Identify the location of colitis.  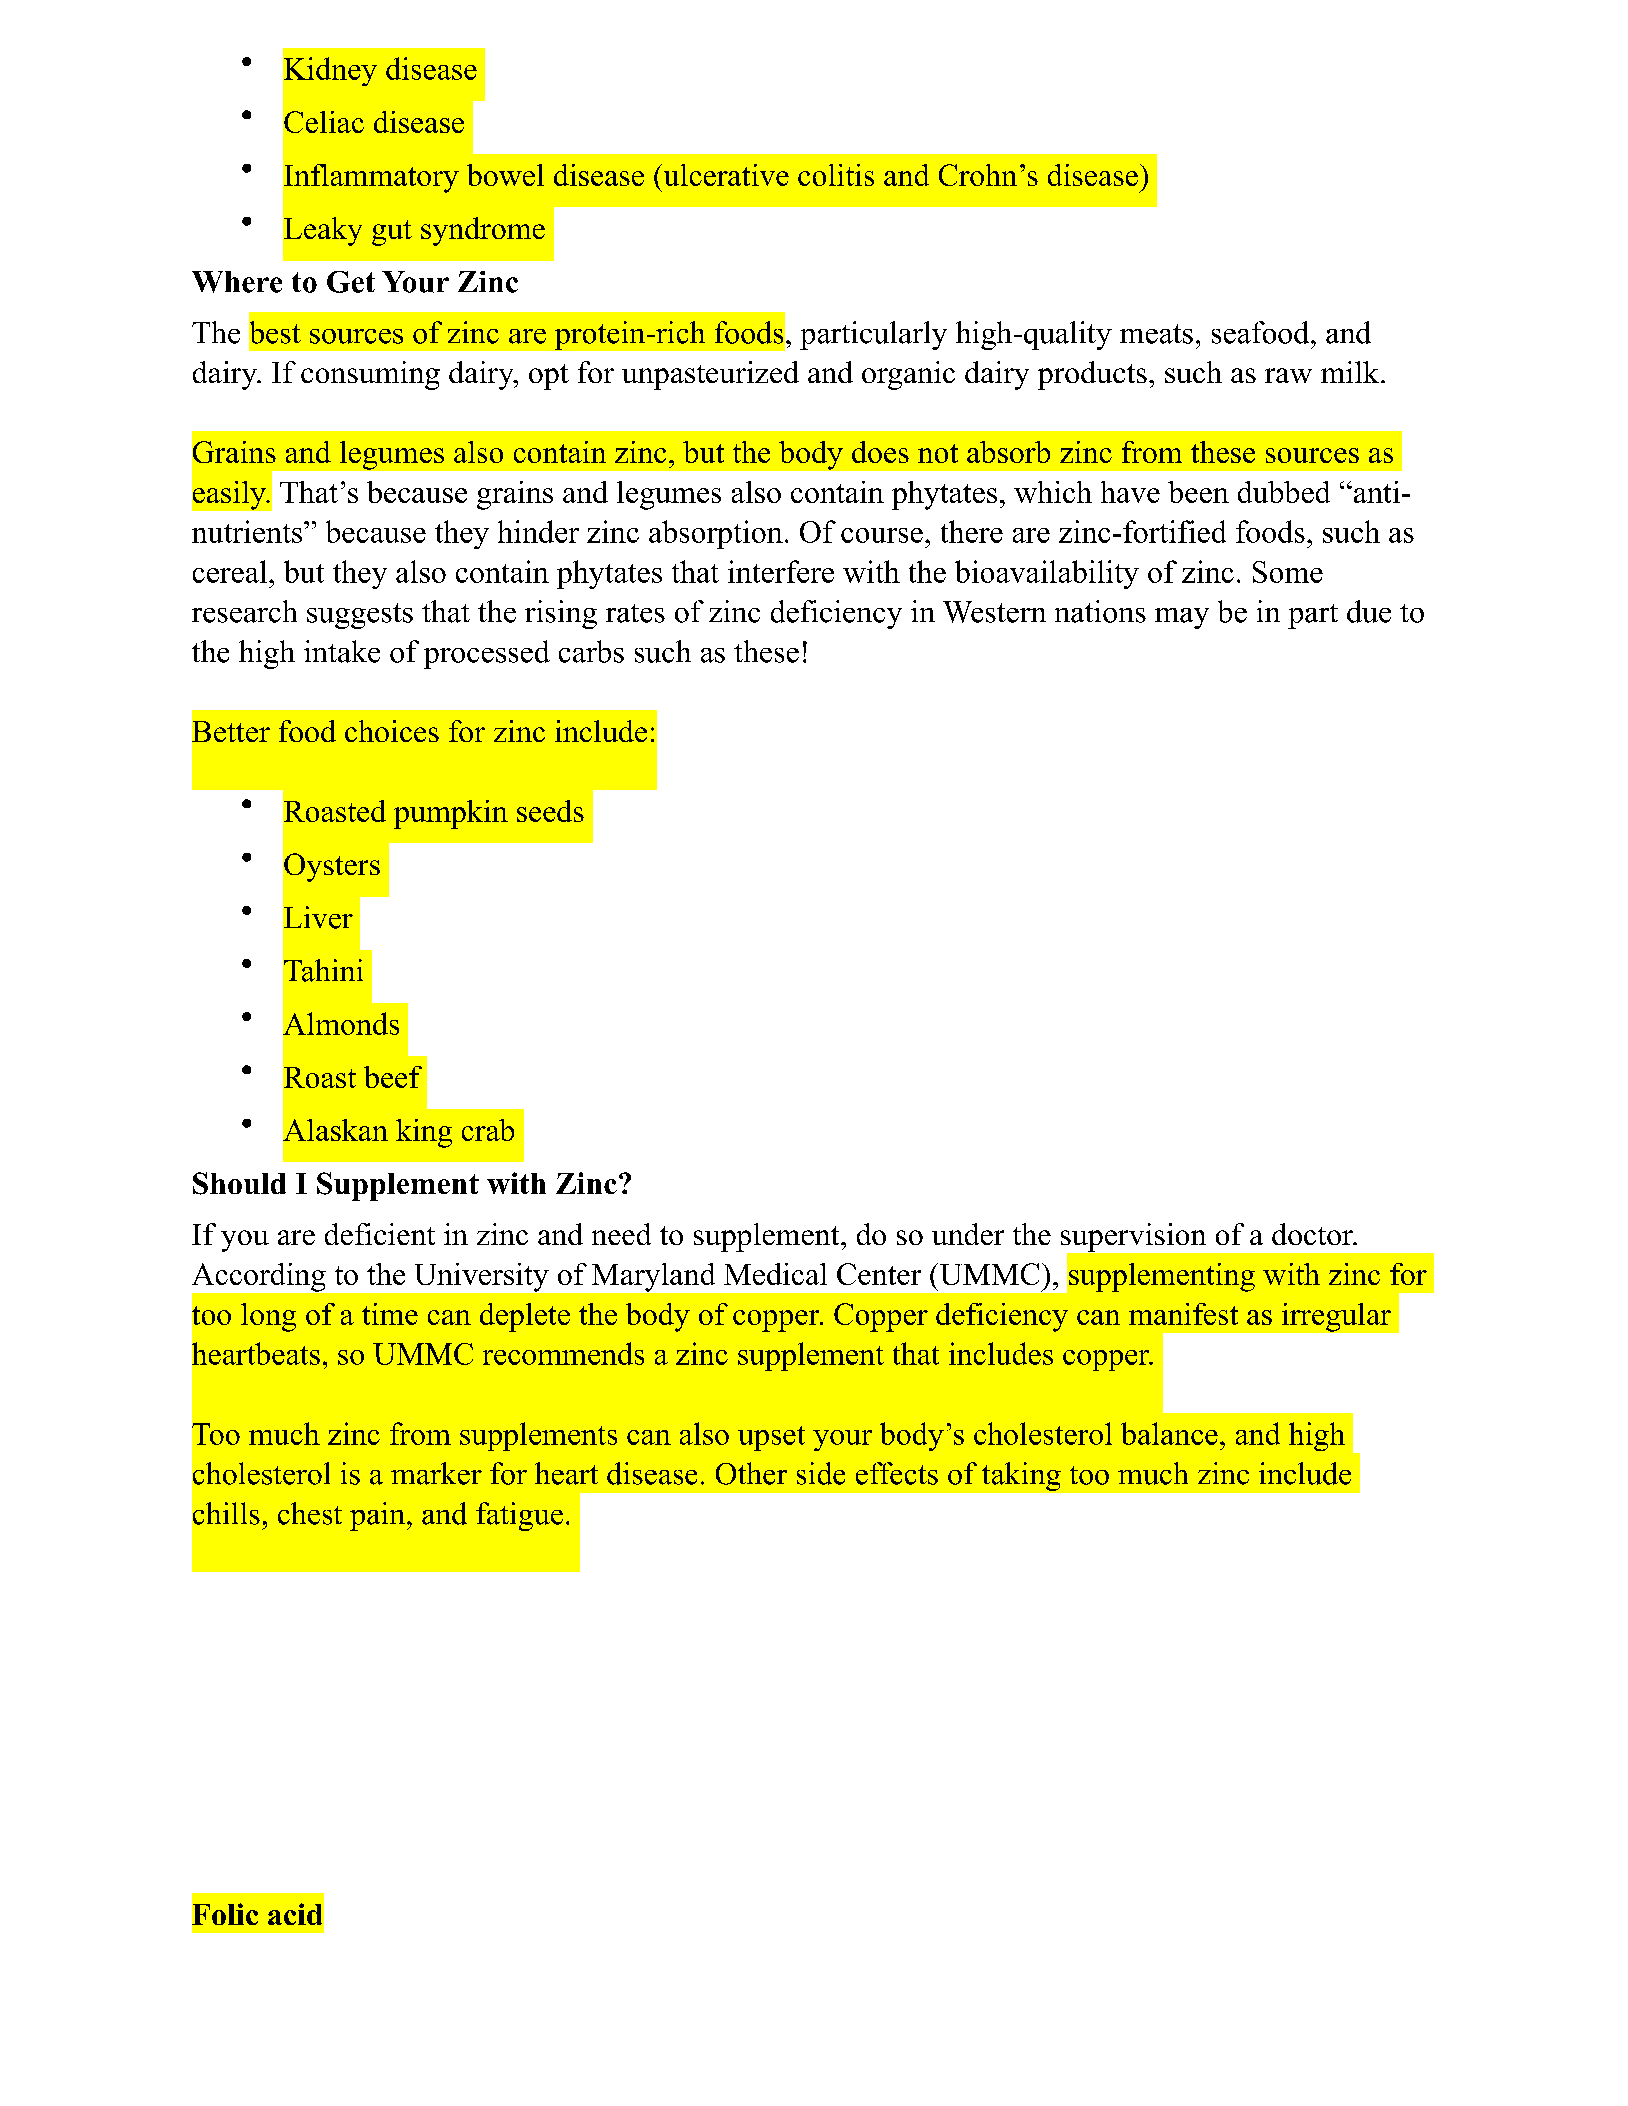
(836, 175).
